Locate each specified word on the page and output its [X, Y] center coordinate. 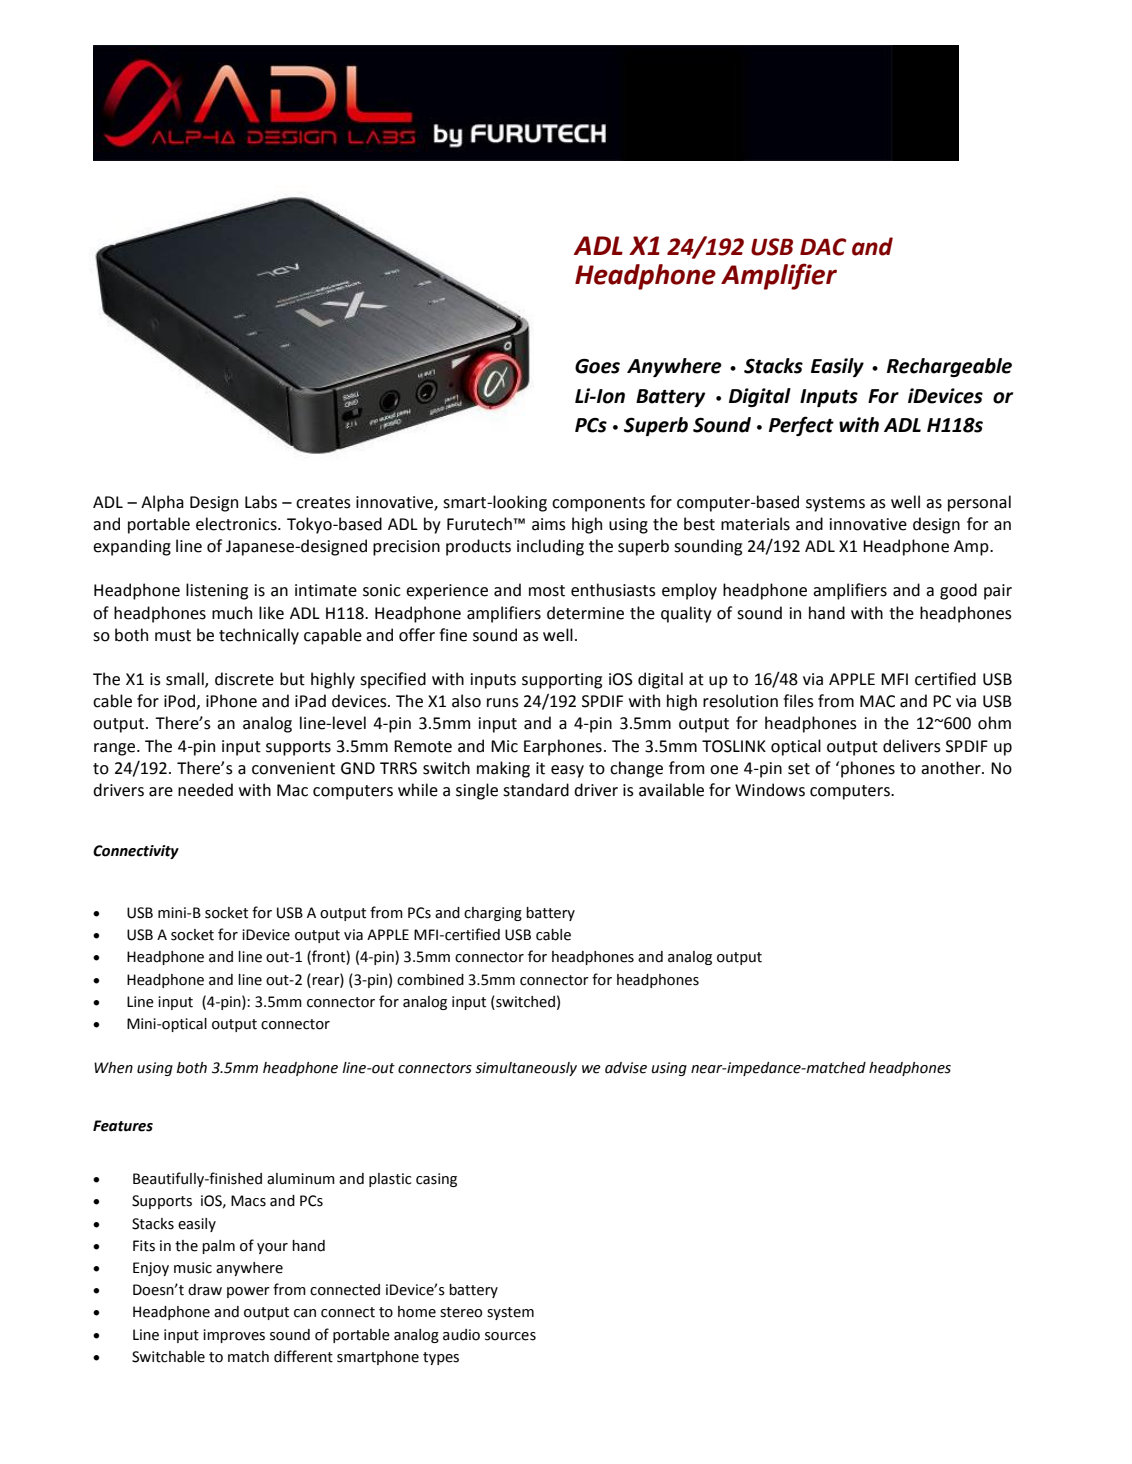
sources [510, 1336]
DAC [823, 247]
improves [234, 1336]
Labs [261, 502]
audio [461, 1335]
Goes [597, 366]
